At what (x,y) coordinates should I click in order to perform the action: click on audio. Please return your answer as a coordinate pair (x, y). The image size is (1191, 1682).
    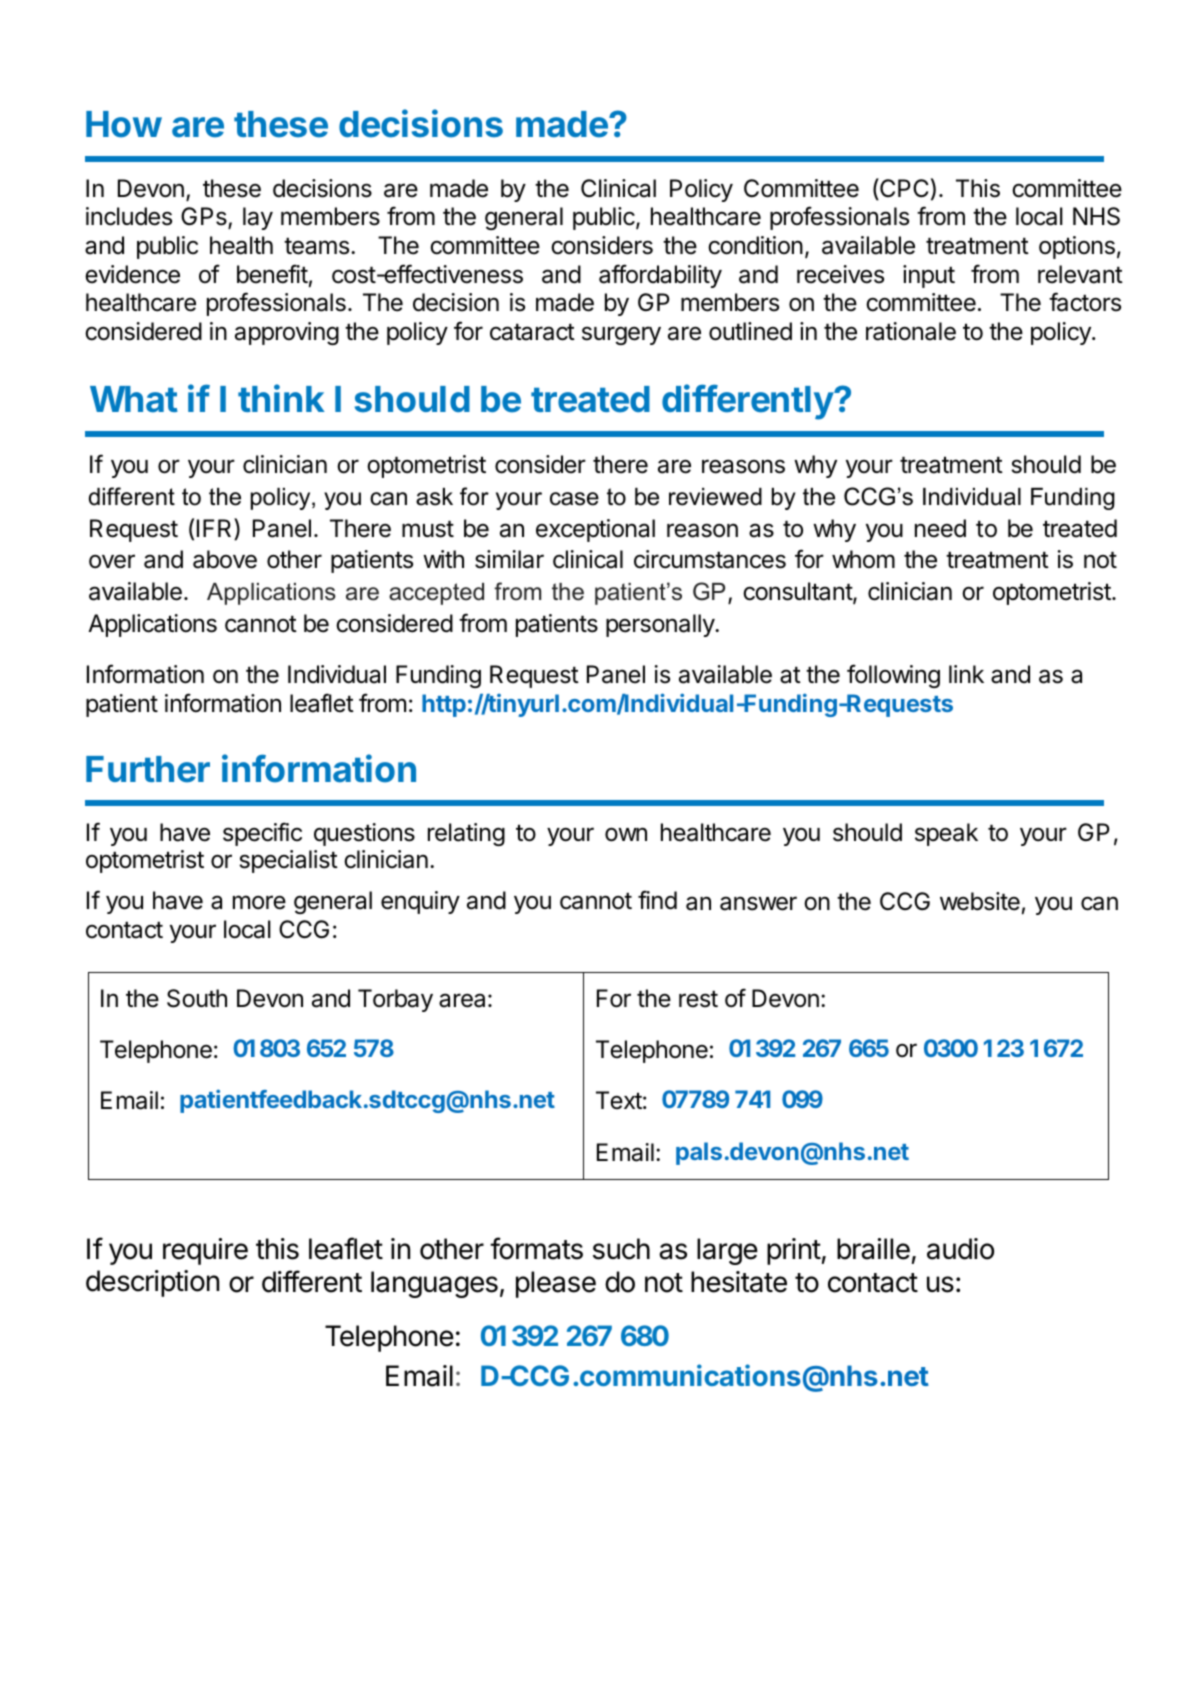
    Looking at the image, I should click on (960, 1249).
